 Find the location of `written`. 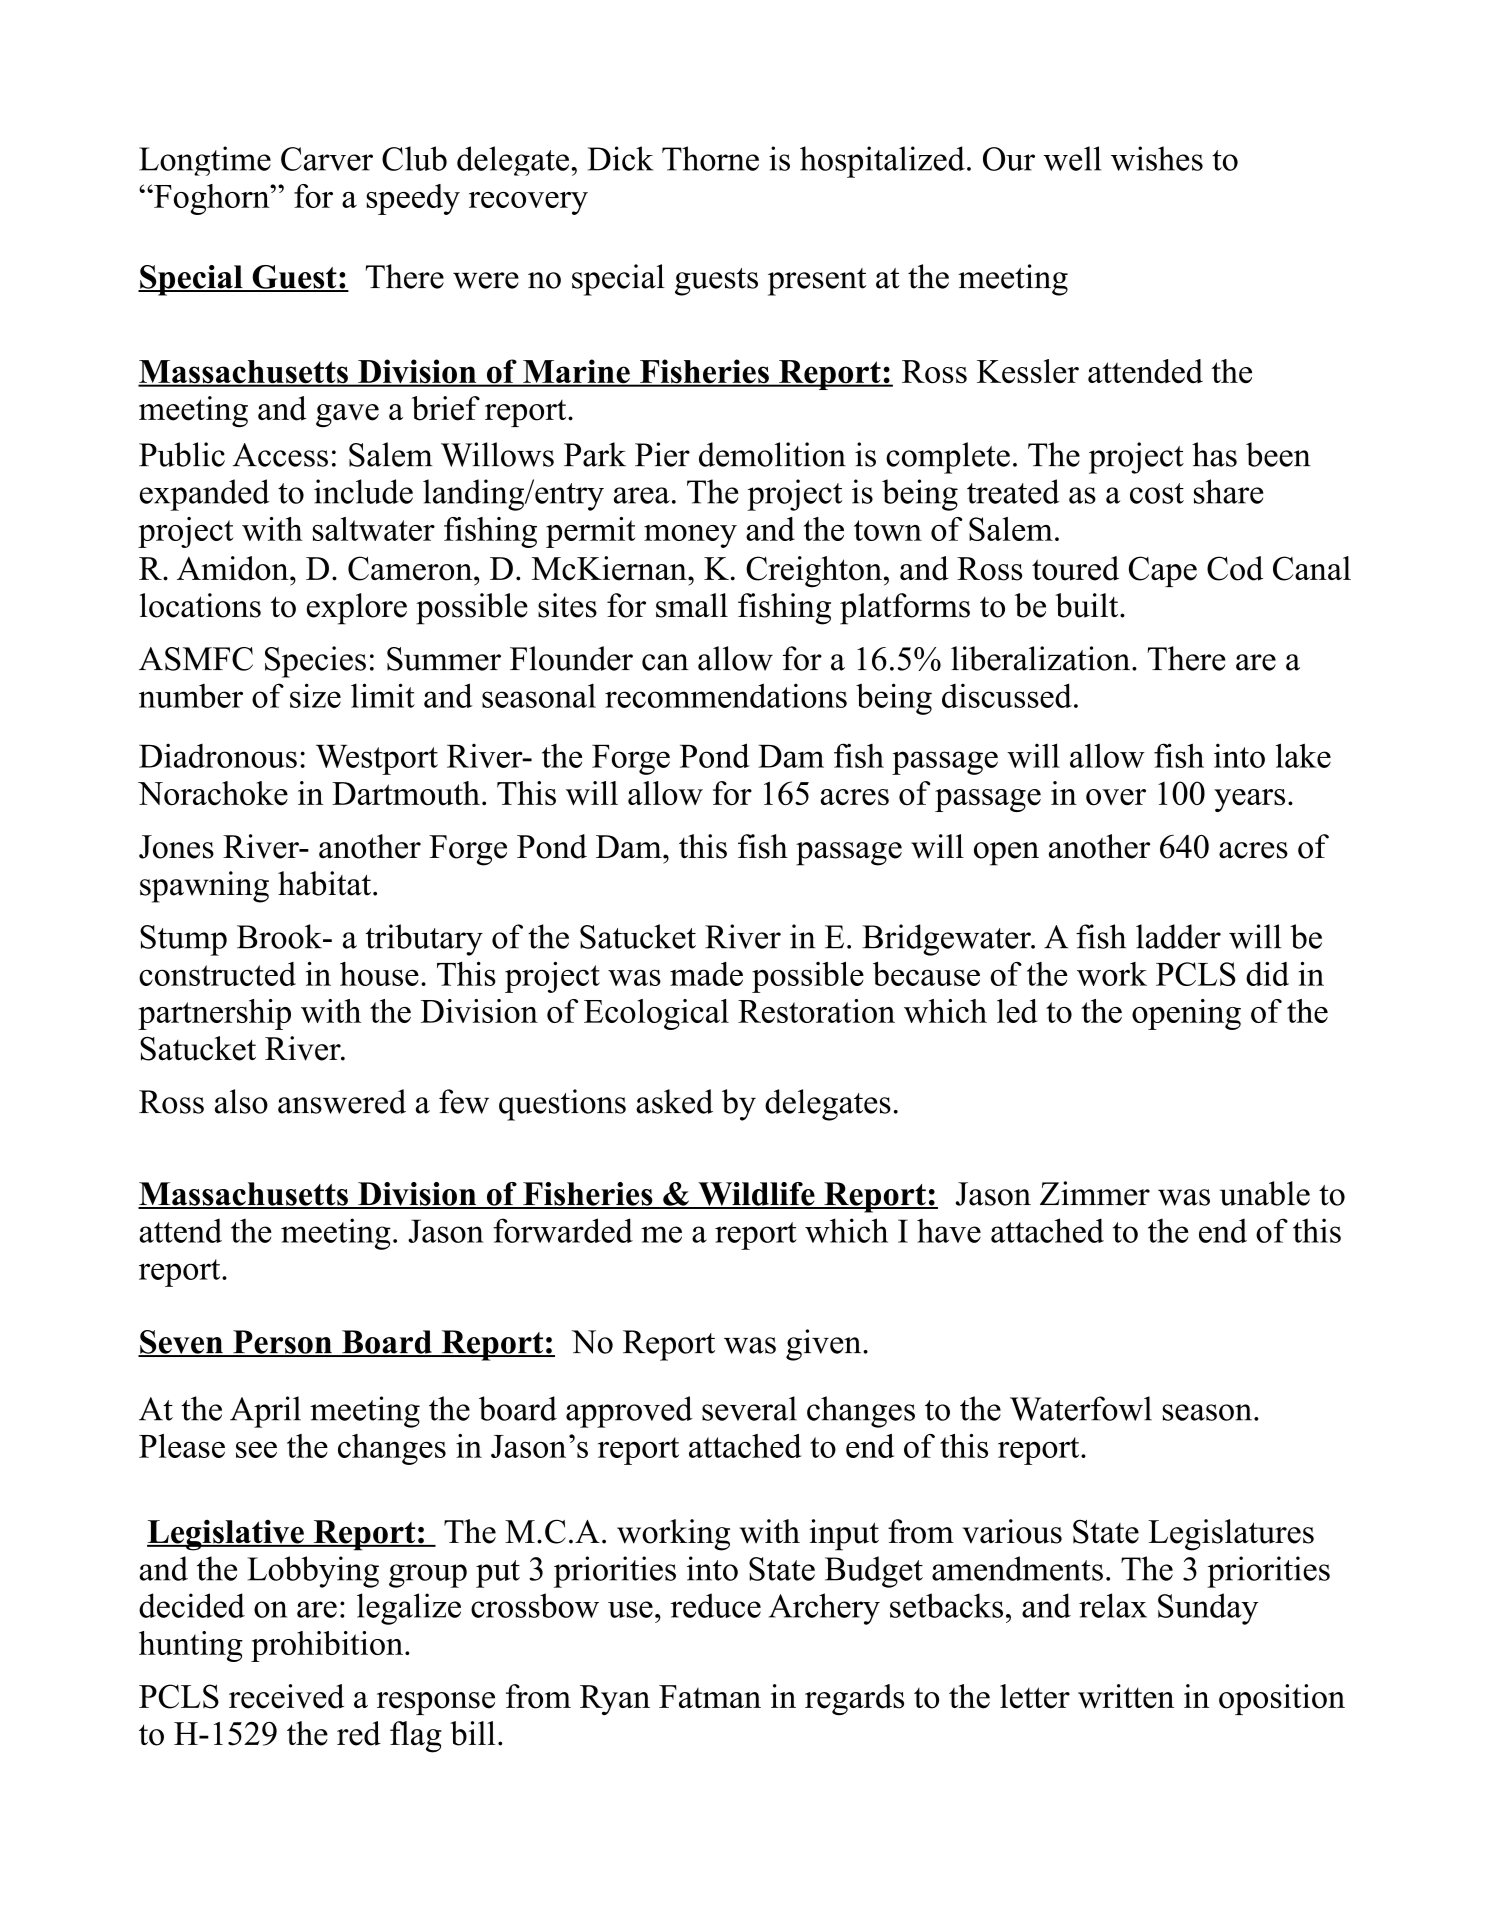

written is located at coordinates (1126, 1696).
